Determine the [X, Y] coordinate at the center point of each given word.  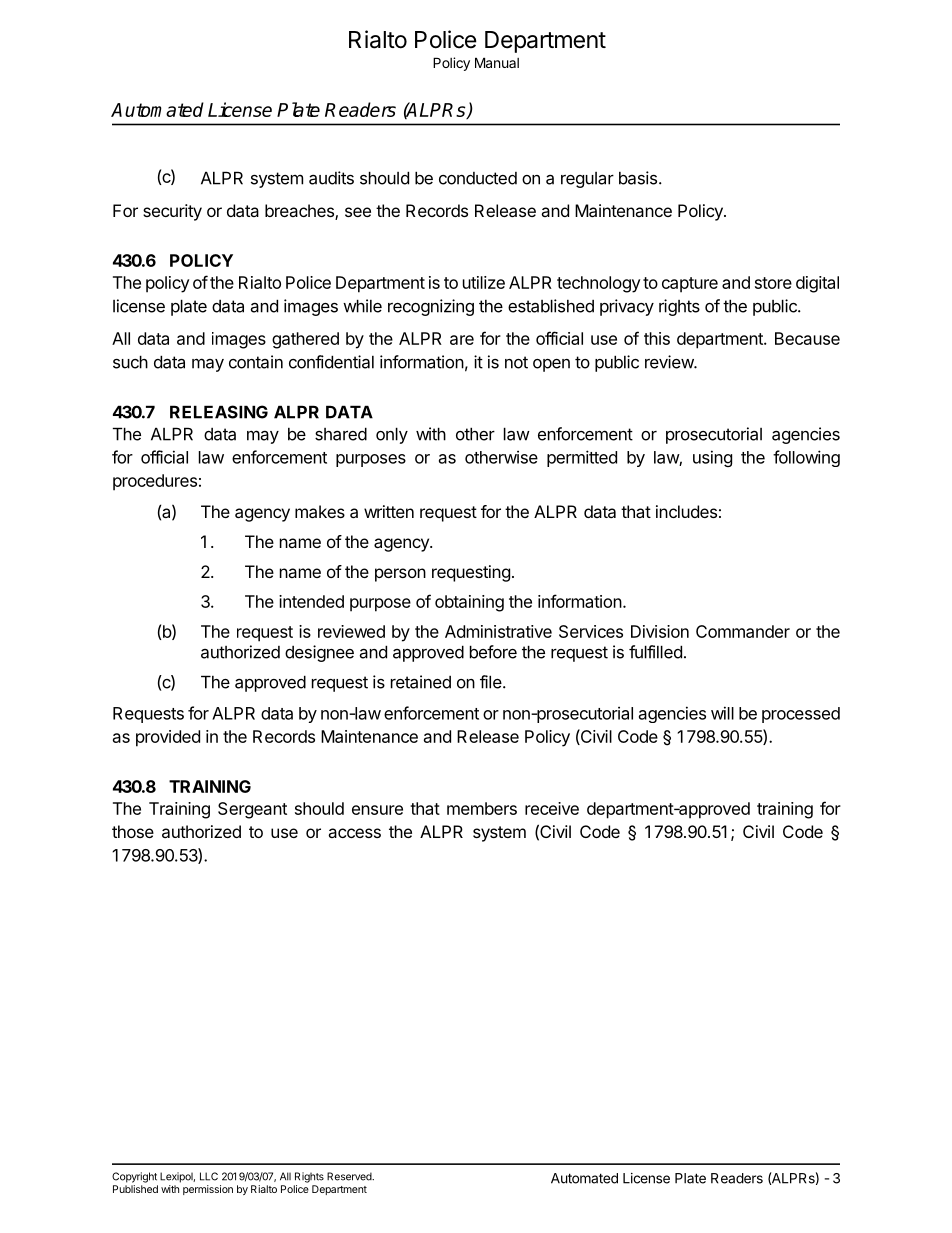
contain [256, 362]
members [482, 808]
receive [552, 808]
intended [311, 601]
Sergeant [252, 810]
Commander [743, 631]
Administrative [498, 631]
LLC [209, 1176]
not [516, 362]
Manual [497, 62]
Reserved [350, 1176]
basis [639, 178]
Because [807, 338]
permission [208, 1190]
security [172, 212]
